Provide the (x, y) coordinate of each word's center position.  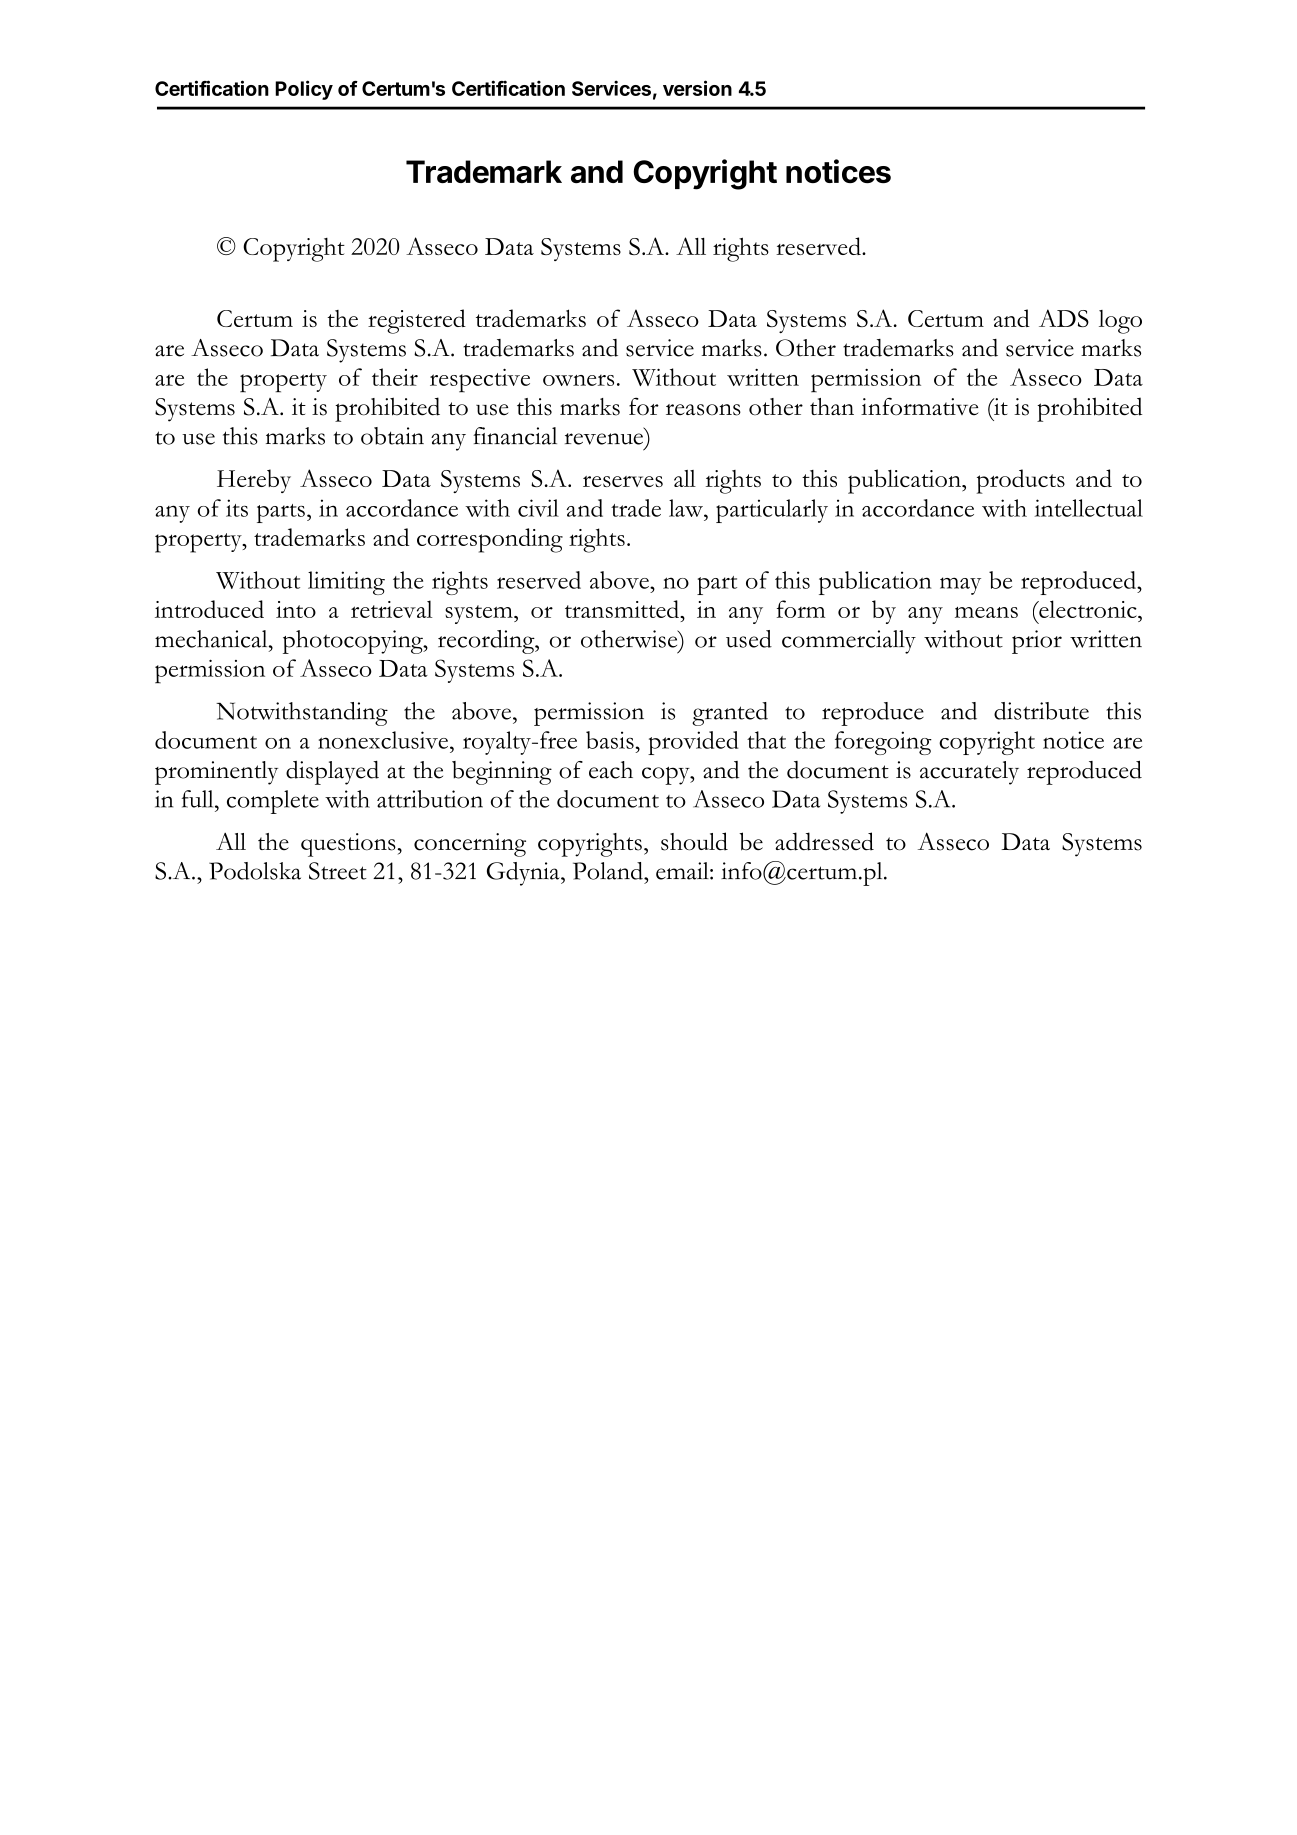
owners (578, 380)
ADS (1064, 318)
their (395, 377)
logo (1120, 322)
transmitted (623, 609)
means (986, 612)
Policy (304, 90)
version (697, 88)
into (296, 609)
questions (348, 845)
